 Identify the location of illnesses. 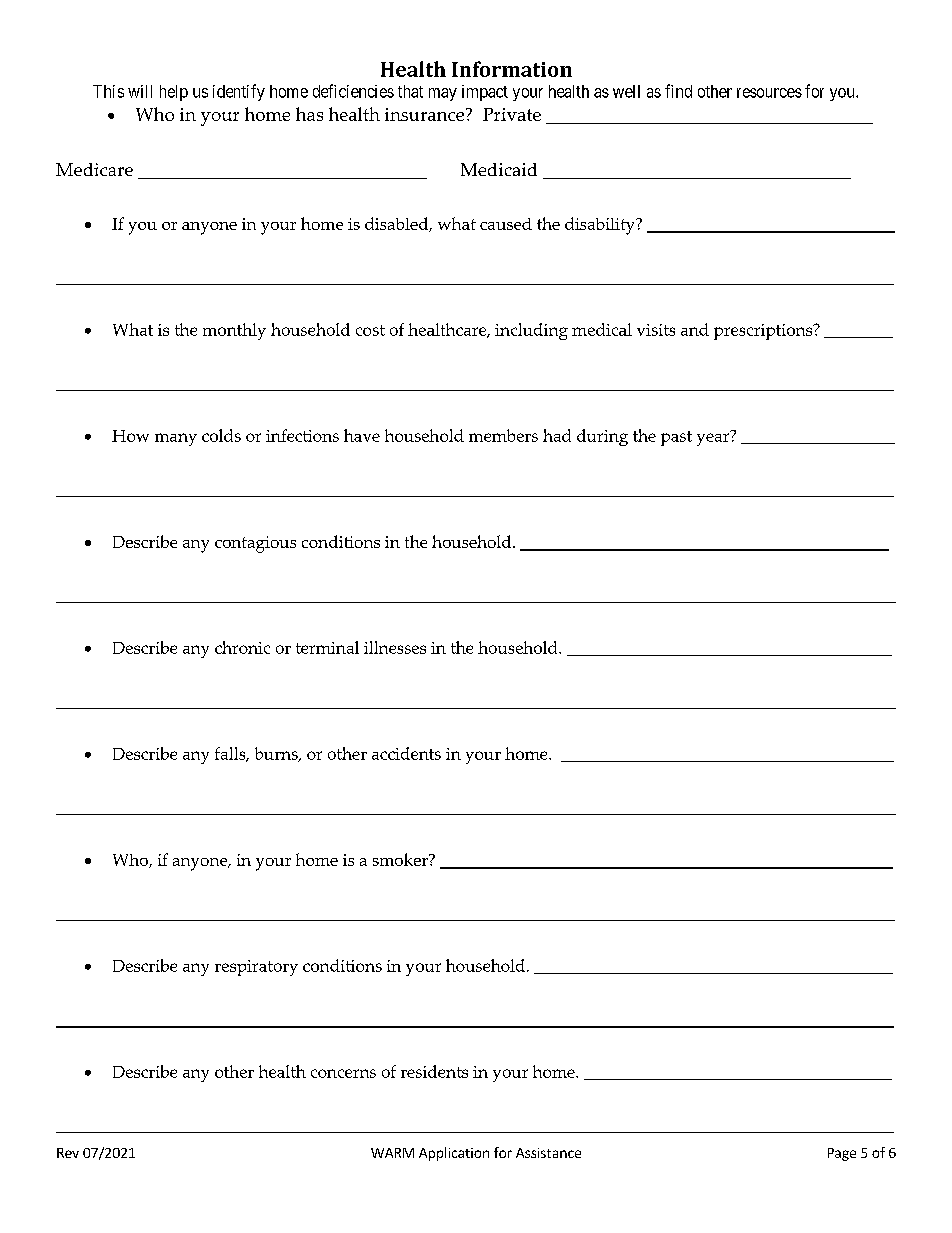
(395, 647).
